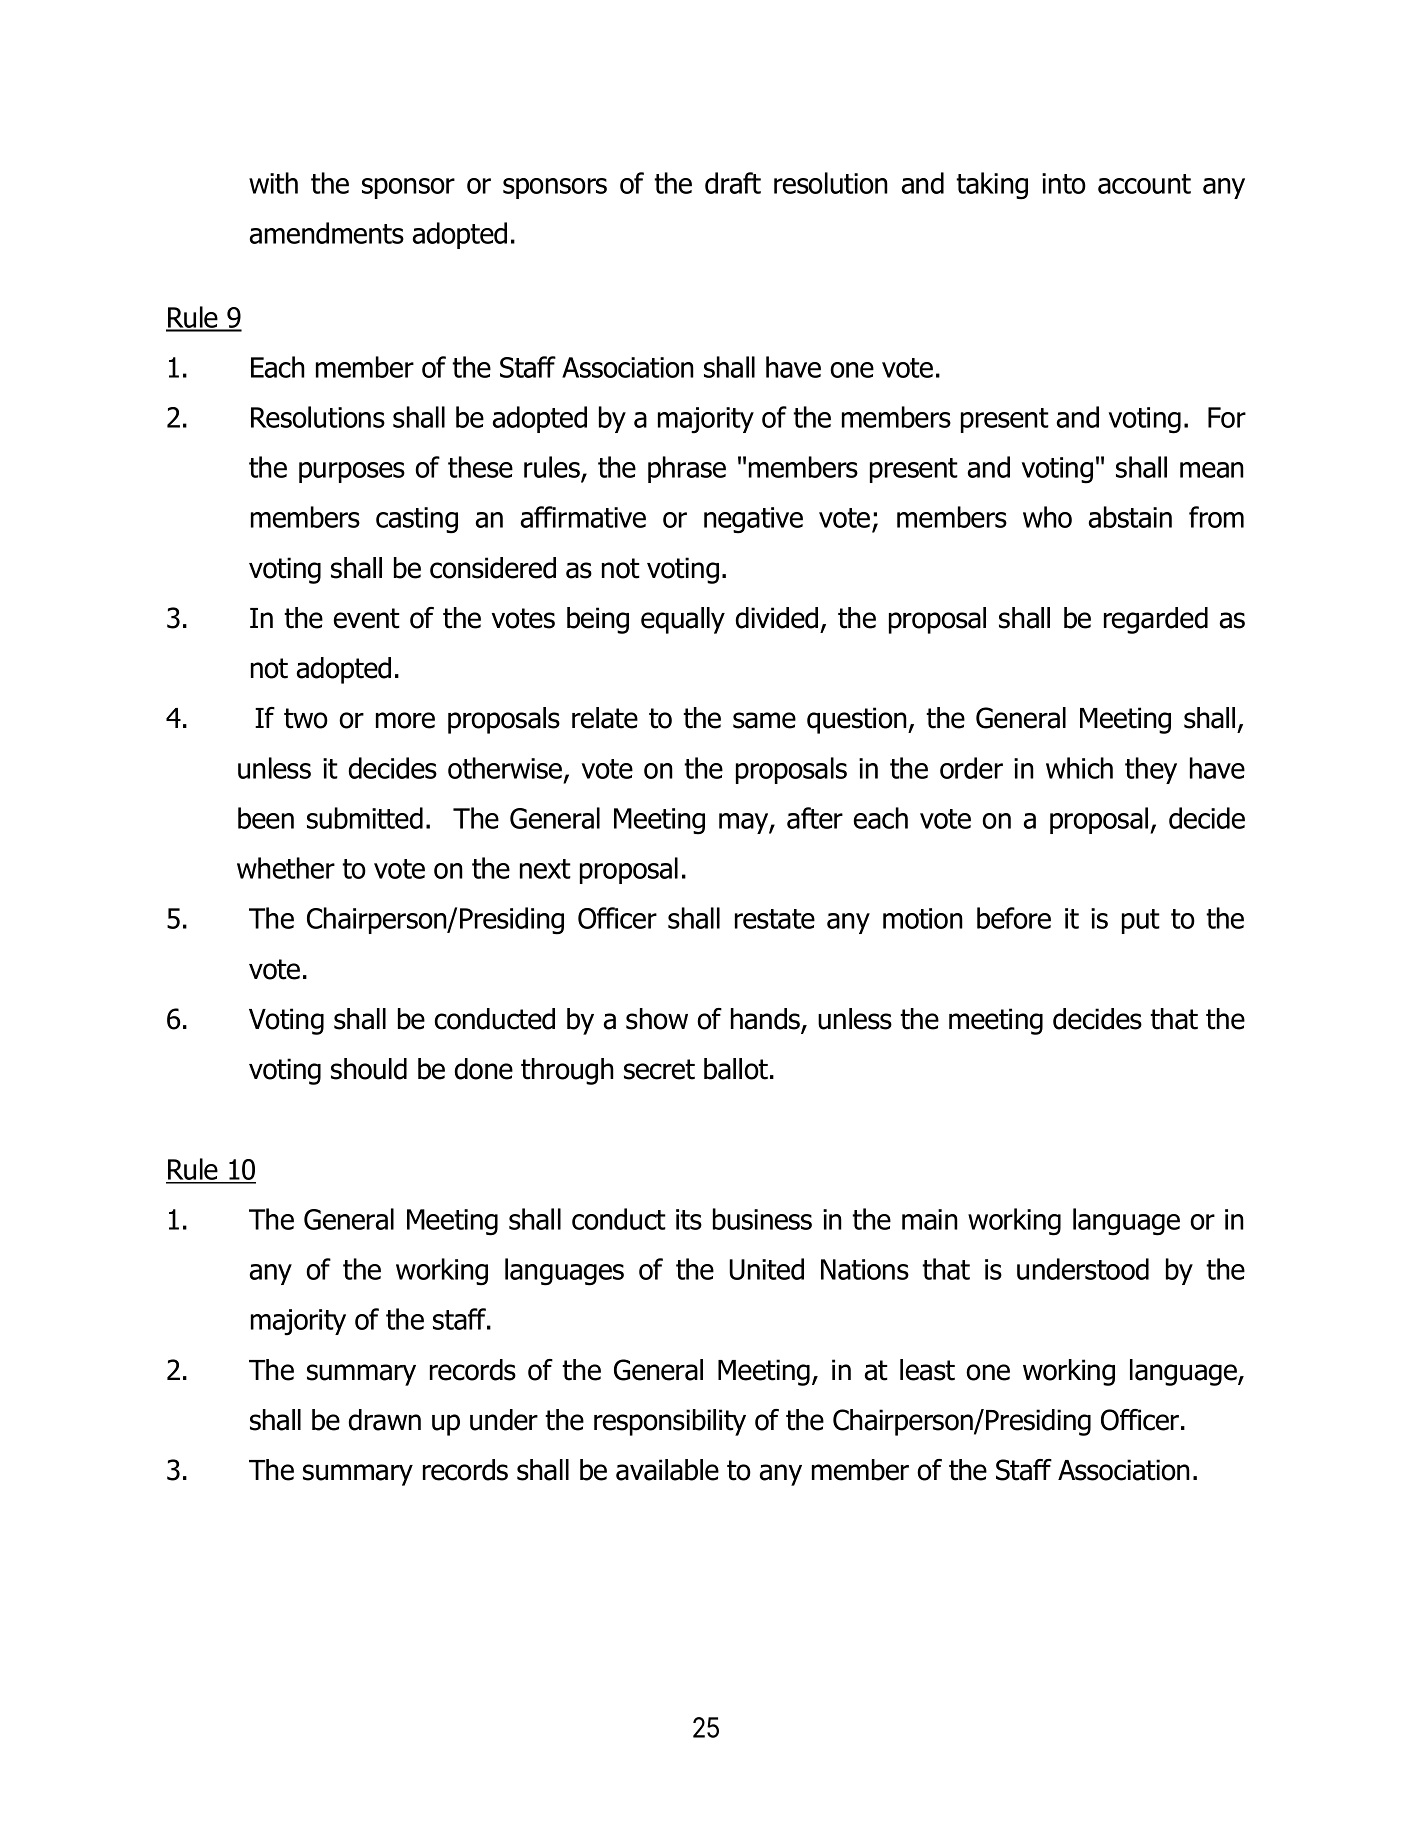  What do you see at coordinates (1064, 183) in the document?
I see `into` at bounding box center [1064, 183].
